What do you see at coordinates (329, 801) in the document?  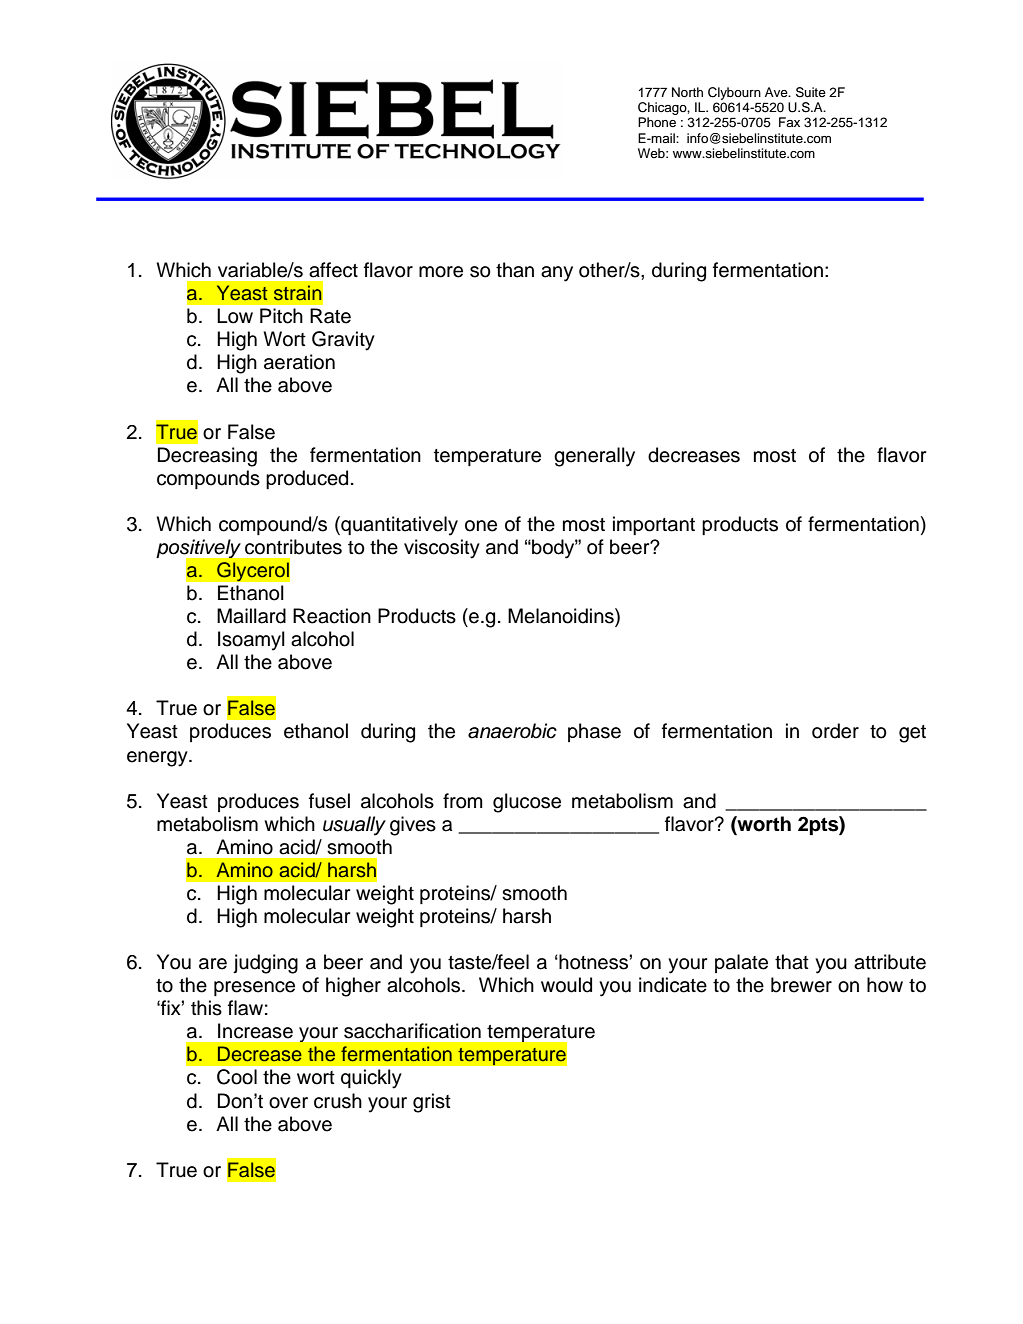 I see `fusel` at bounding box center [329, 801].
